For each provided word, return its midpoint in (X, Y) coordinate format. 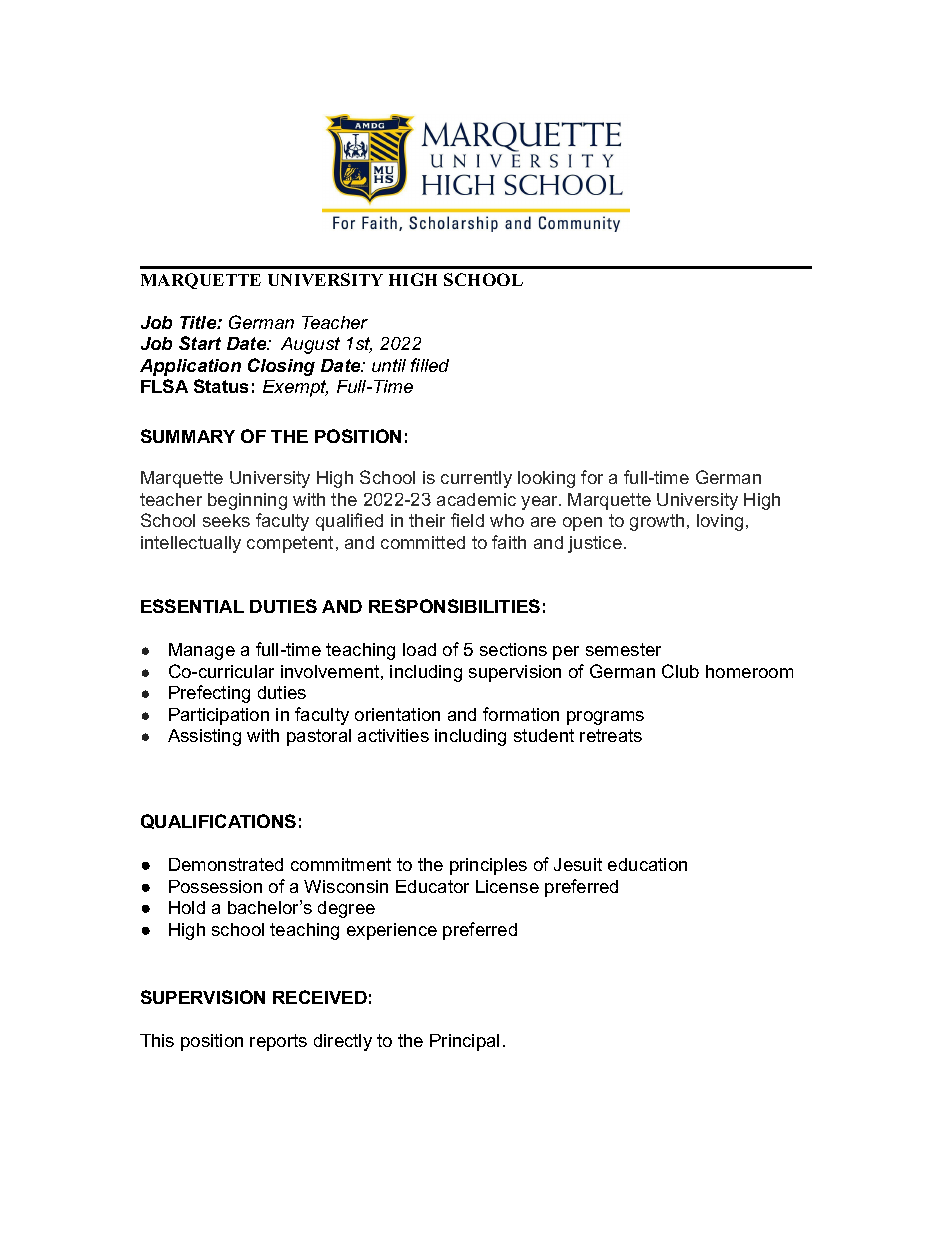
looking (546, 479)
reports (278, 1042)
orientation (397, 714)
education (647, 864)
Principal (464, 1042)
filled (430, 365)
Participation (219, 716)
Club (680, 671)
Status (221, 386)
